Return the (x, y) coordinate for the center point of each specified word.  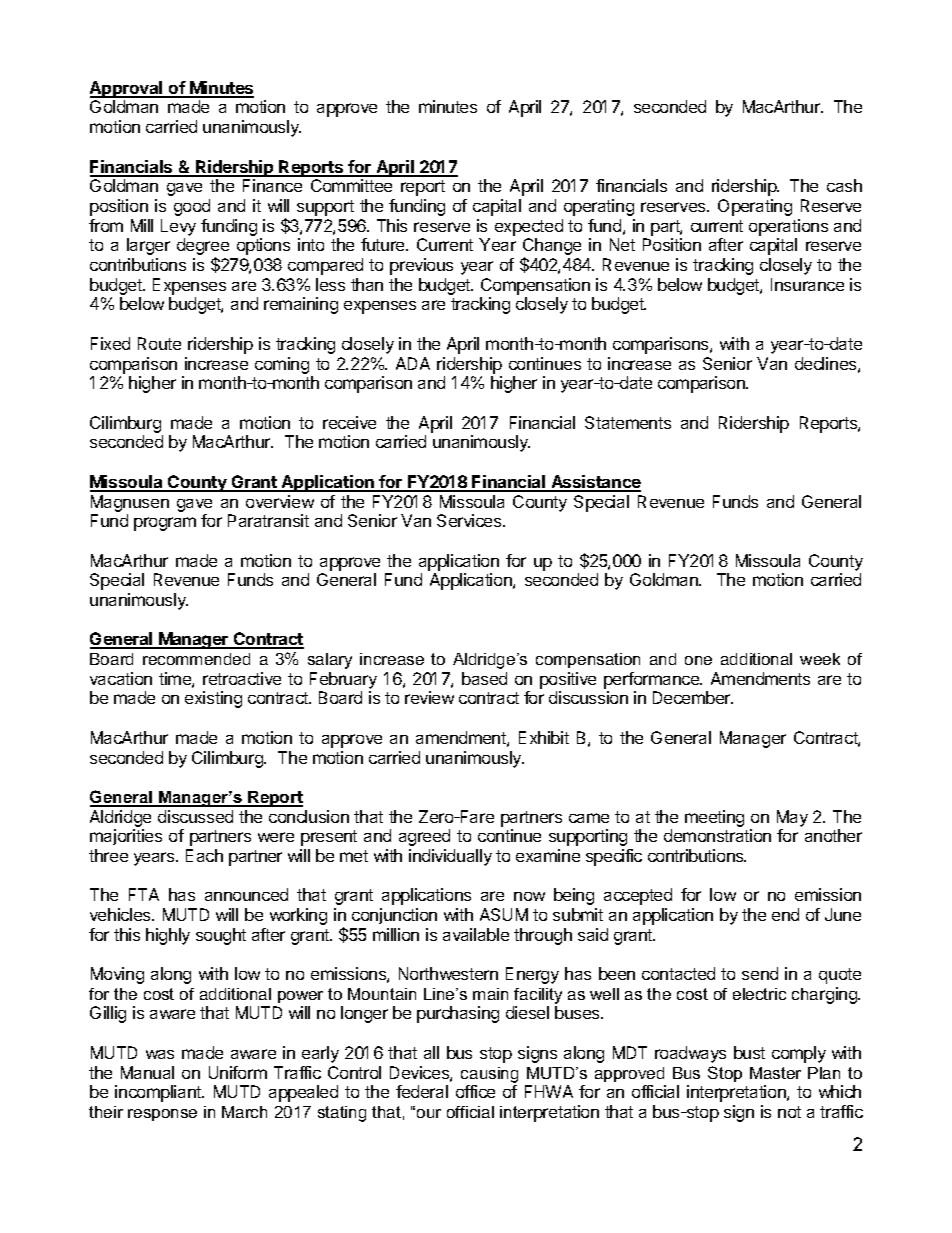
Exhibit (544, 737)
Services (470, 520)
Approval (127, 89)
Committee (351, 185)
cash (844, 185)
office (475, 1091)
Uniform (238, 1072)
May (792, 818)
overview (280, 501)
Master (775, 1073)
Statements (628, 422)
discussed (195, 816)
